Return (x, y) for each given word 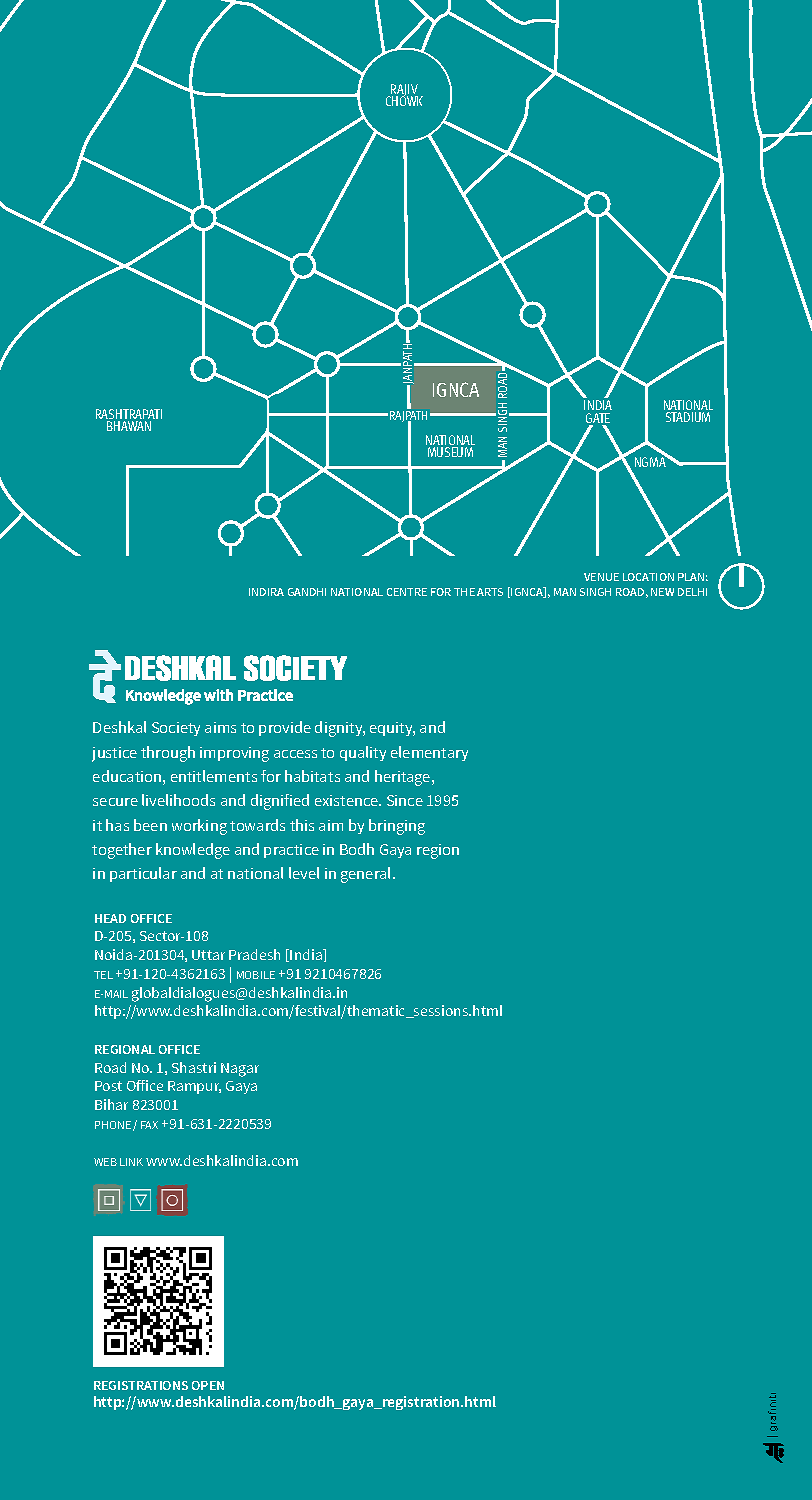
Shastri (194, 1067)
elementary (429, 753)
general (367, 875)
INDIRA (266, 592)
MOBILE (256, 975)
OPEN (208, 1385)
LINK (131, 1162)
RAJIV (404, 91)
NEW (662, 592)
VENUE (601, 577)
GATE (598, 419)
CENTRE (407, 592)
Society (176, 729)
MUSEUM (450, 452)
